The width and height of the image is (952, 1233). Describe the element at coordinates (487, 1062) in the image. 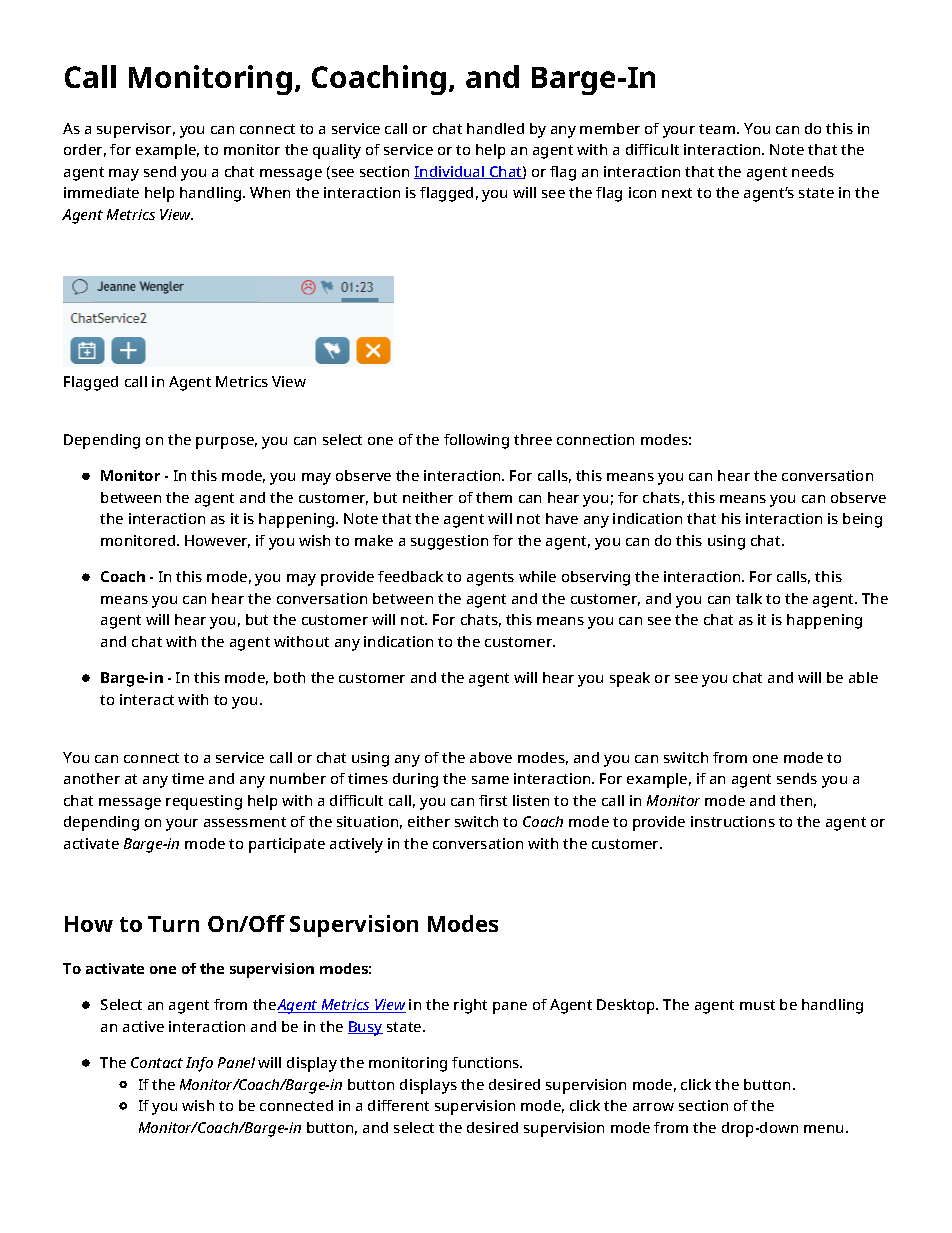

I see `functions` at that location.
